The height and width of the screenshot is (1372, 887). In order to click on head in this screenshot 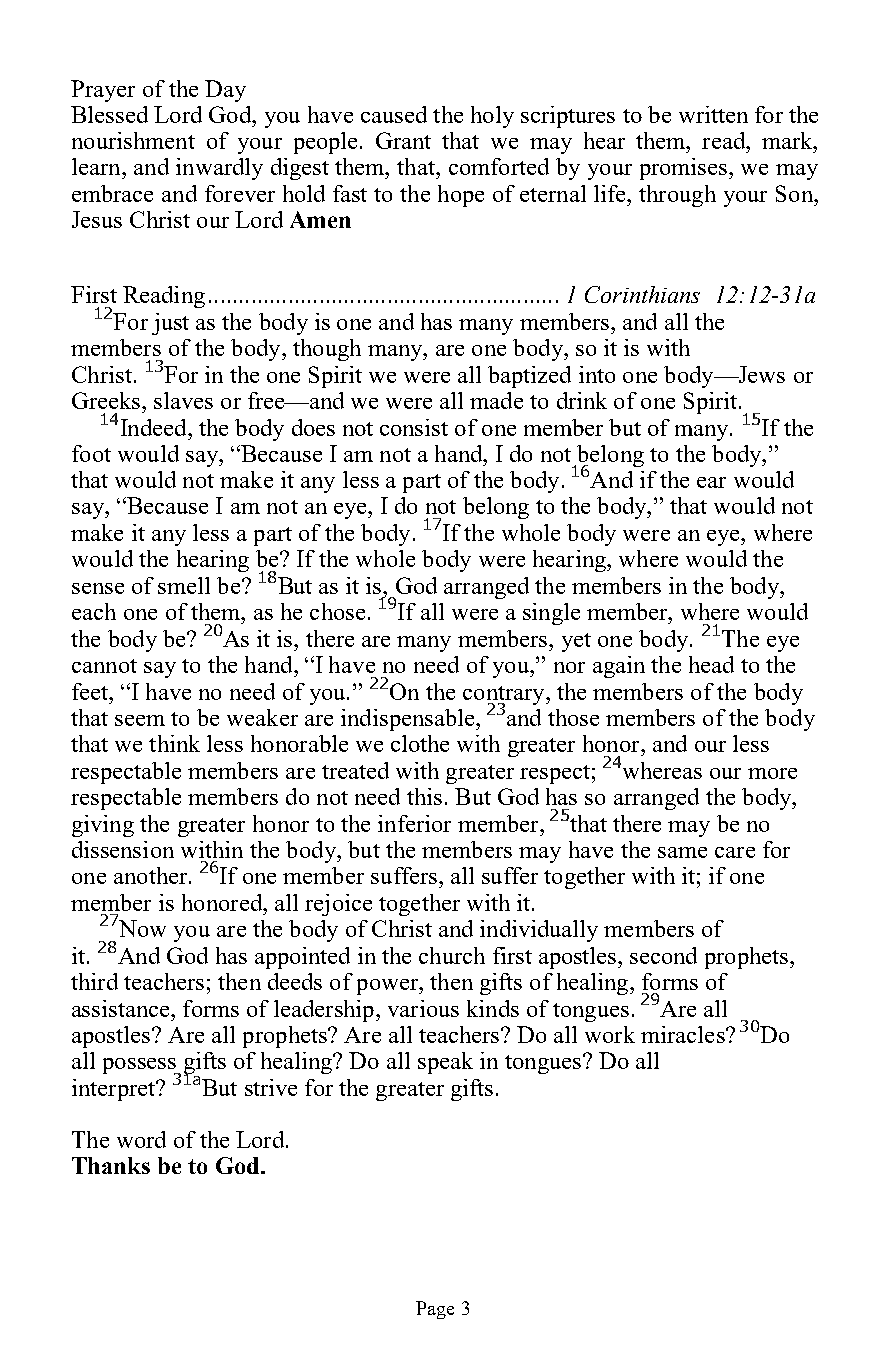, I will do `click(711, 664)`.
